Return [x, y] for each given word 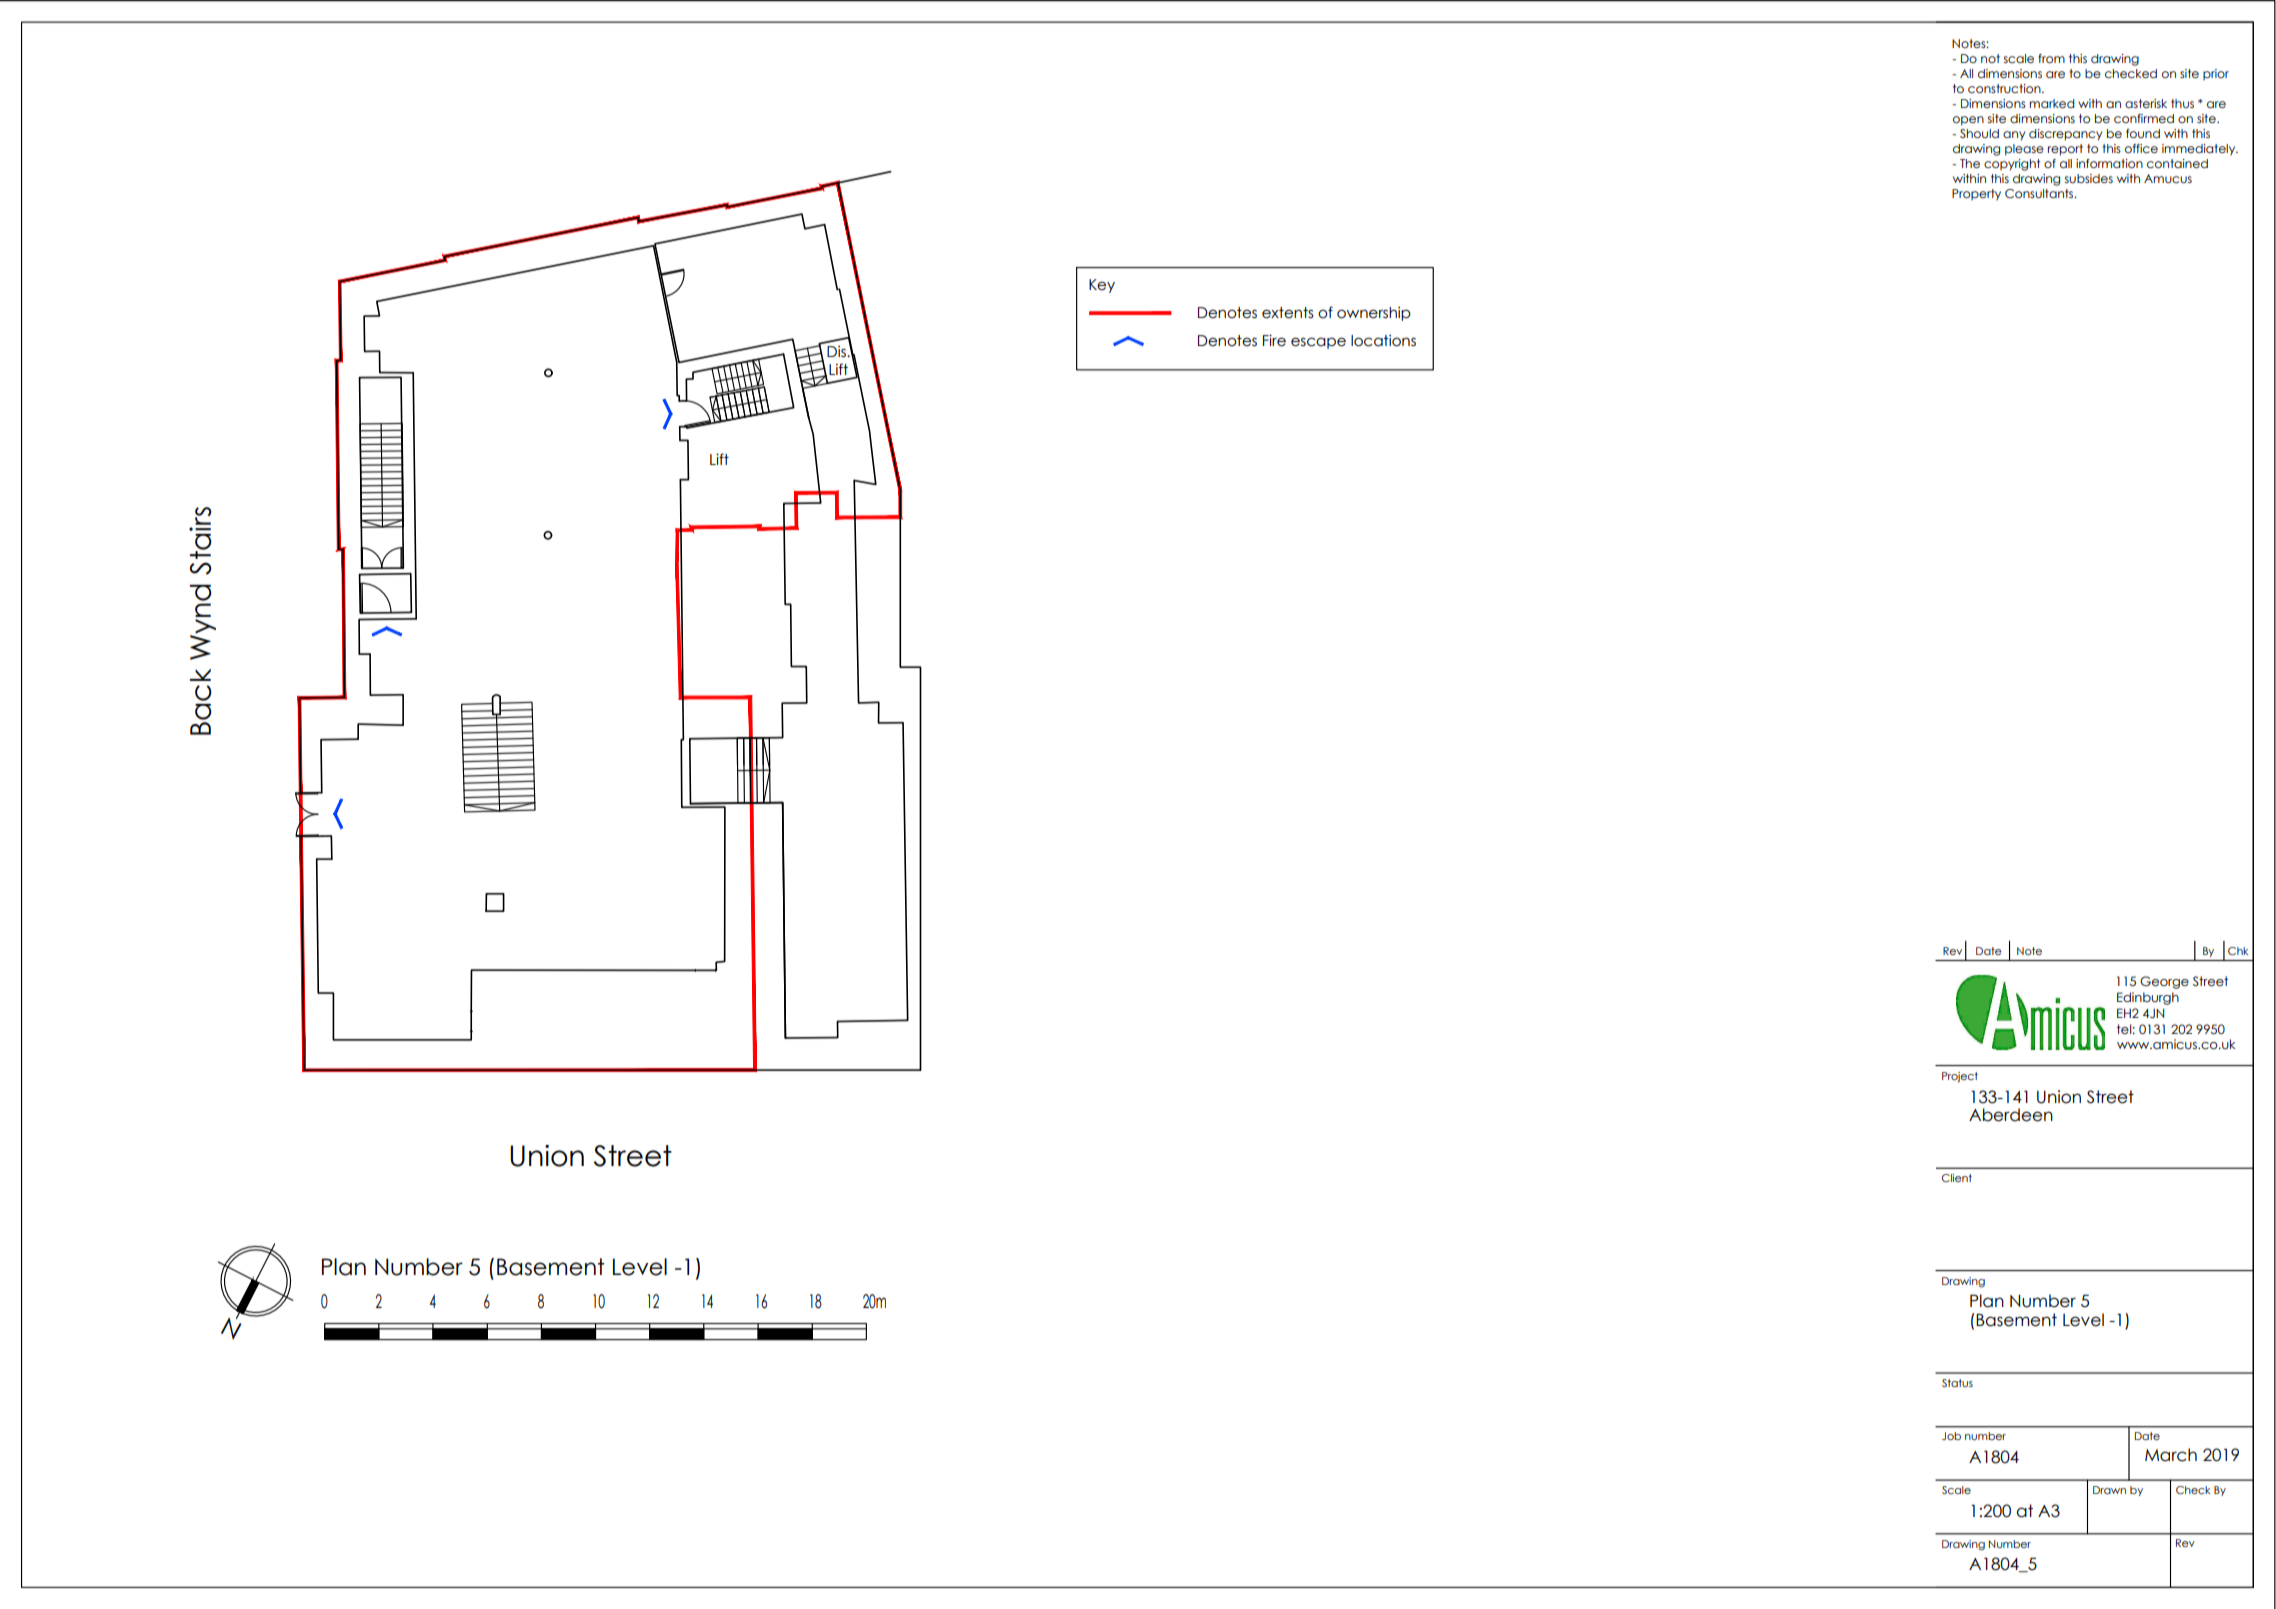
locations [1383, 340]
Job [1951, 1436]
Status [1957, 1383]
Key [1102, 286]
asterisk [2146, 103]
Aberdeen [2011, 1115]
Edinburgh [2148, 998]
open [1968, 121]
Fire [1274, 340]
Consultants [2040, 193]
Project [1960, 1077]
